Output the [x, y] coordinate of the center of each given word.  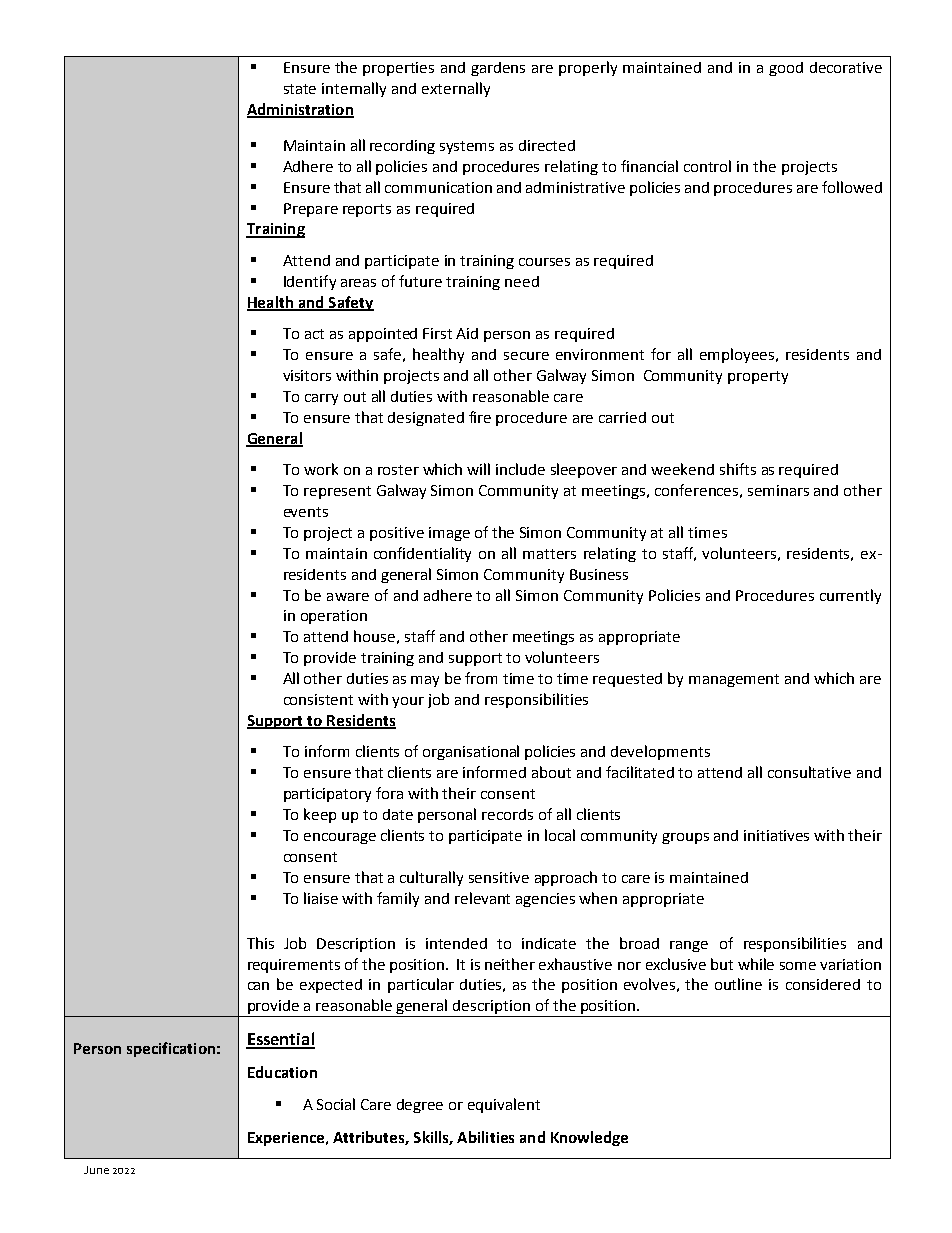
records [507, 814]
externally [456, 89]
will [478, 469]
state [300, 89]
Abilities [485, 1137]
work [321, 469]
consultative [809, 772]
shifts [738, 469]
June [96, 1170]
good [786, 69]
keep [320, 815]
